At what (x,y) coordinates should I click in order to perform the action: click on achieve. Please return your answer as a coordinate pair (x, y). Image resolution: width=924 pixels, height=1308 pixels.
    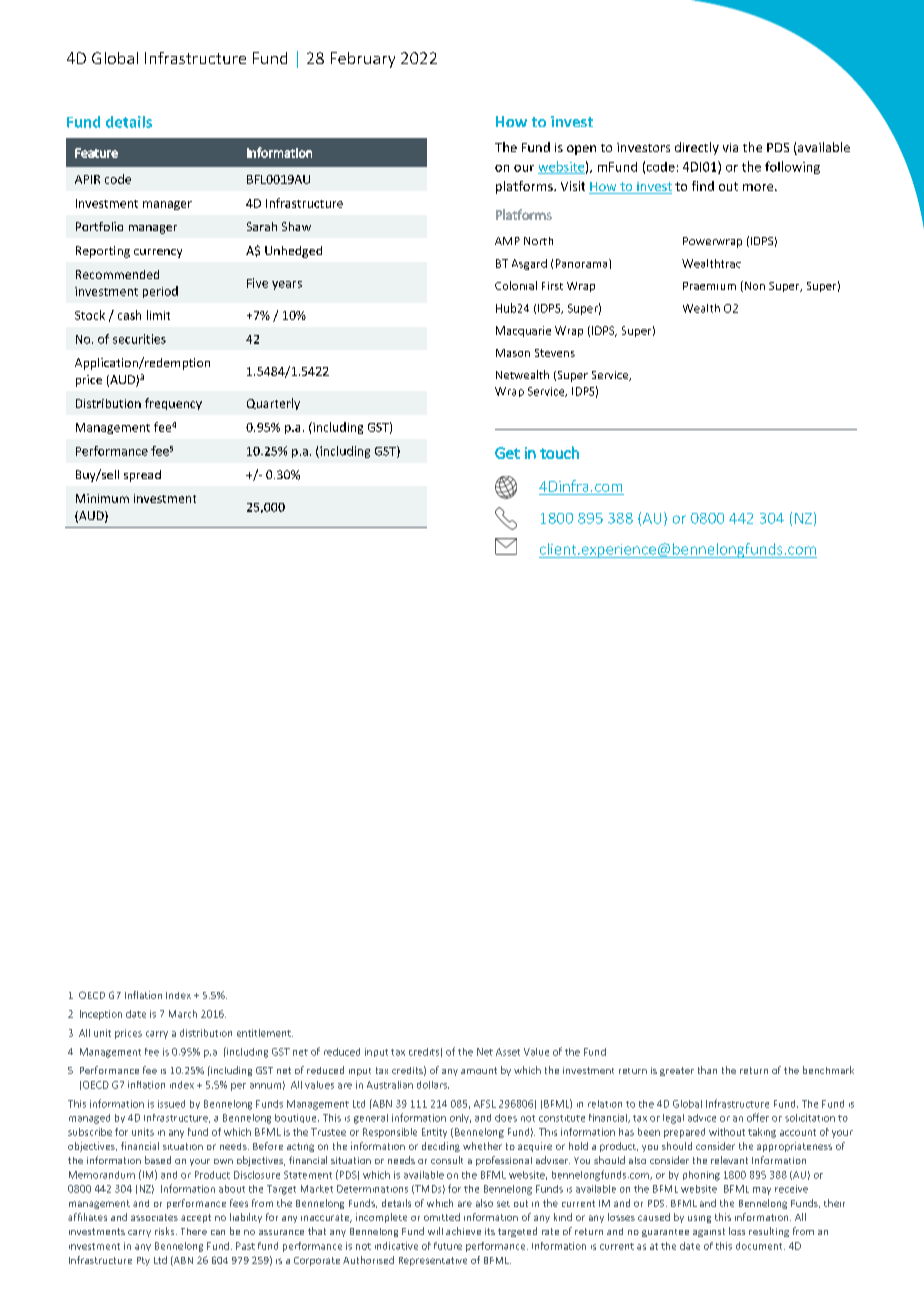
    Looking at the image, I should click on (463, 1231).
